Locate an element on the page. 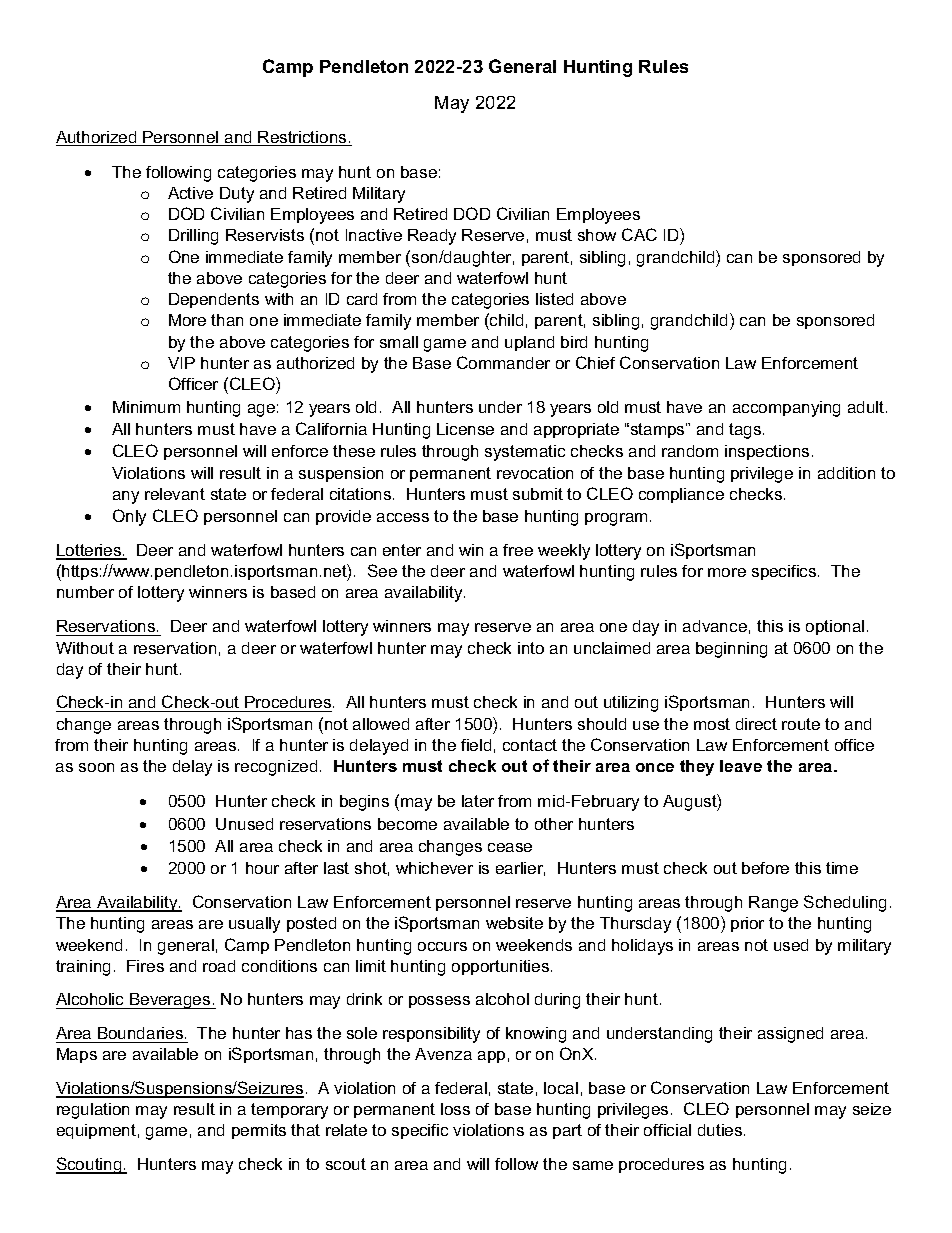 The image size is (952, 1233). loss is located at coordinates (455, 1109).
